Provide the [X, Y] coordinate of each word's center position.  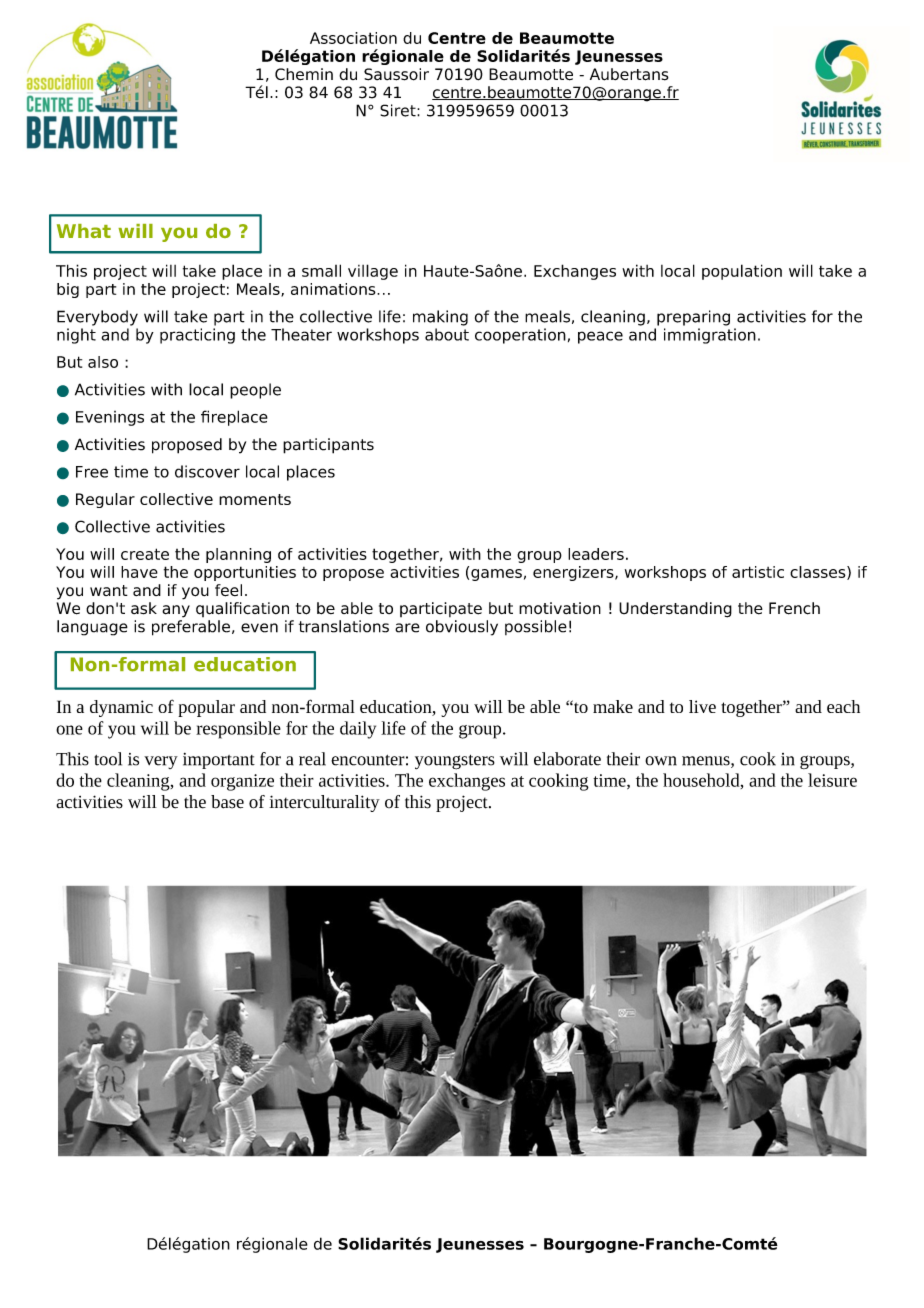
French [794, 608]
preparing [693, 318]
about [447, 334]
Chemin [304, 74]
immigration [710, 336]
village [373, 272]
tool [108, 759]
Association [353, 38]
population [742, 272]
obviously [462, 628]
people [255, 391]
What [84, 231]
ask [144, 608]
